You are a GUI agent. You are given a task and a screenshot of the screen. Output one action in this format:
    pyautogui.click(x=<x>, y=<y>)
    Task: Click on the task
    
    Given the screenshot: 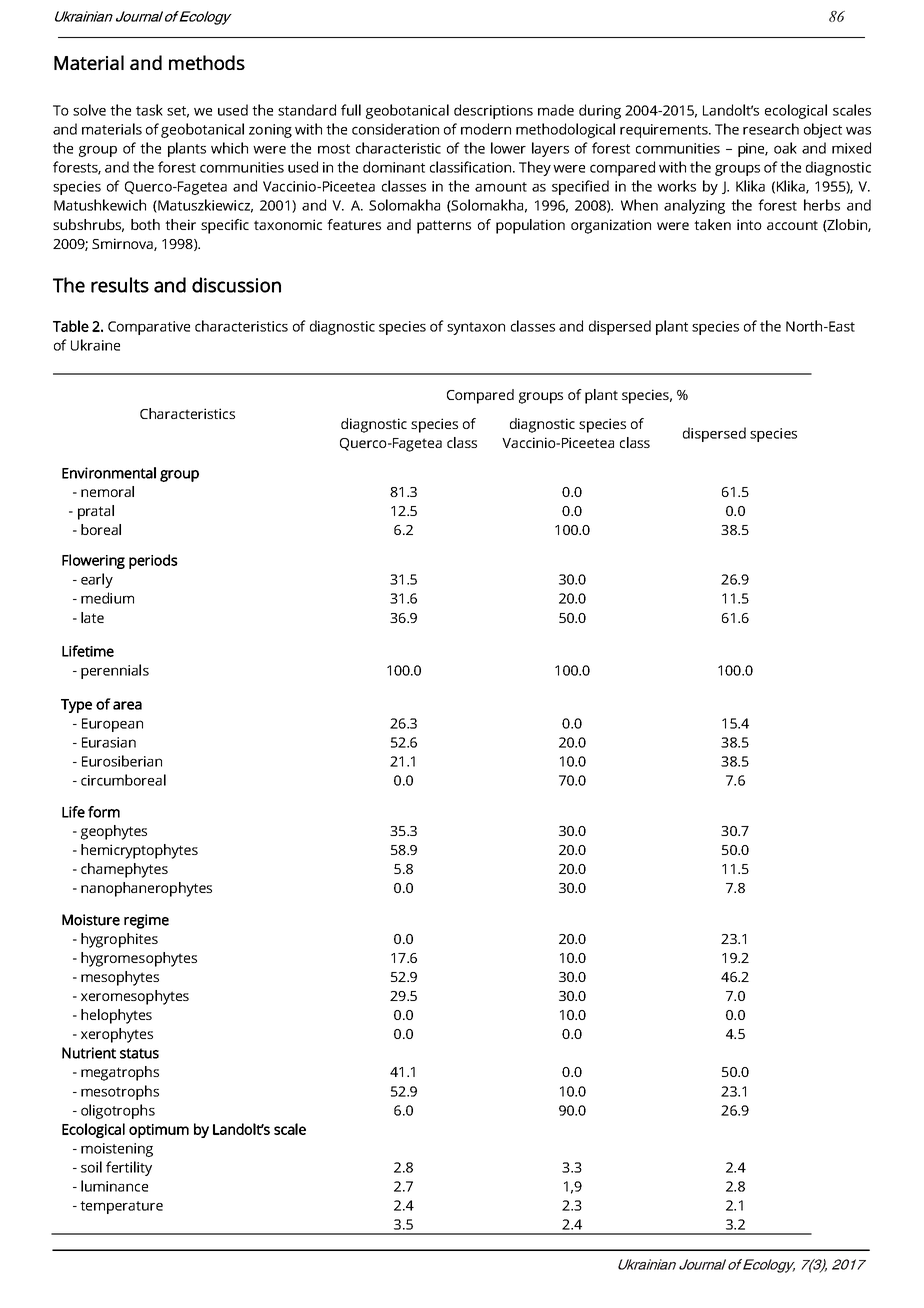 What is the action you would take?
    pyautogui.click(x=149, y=110)
